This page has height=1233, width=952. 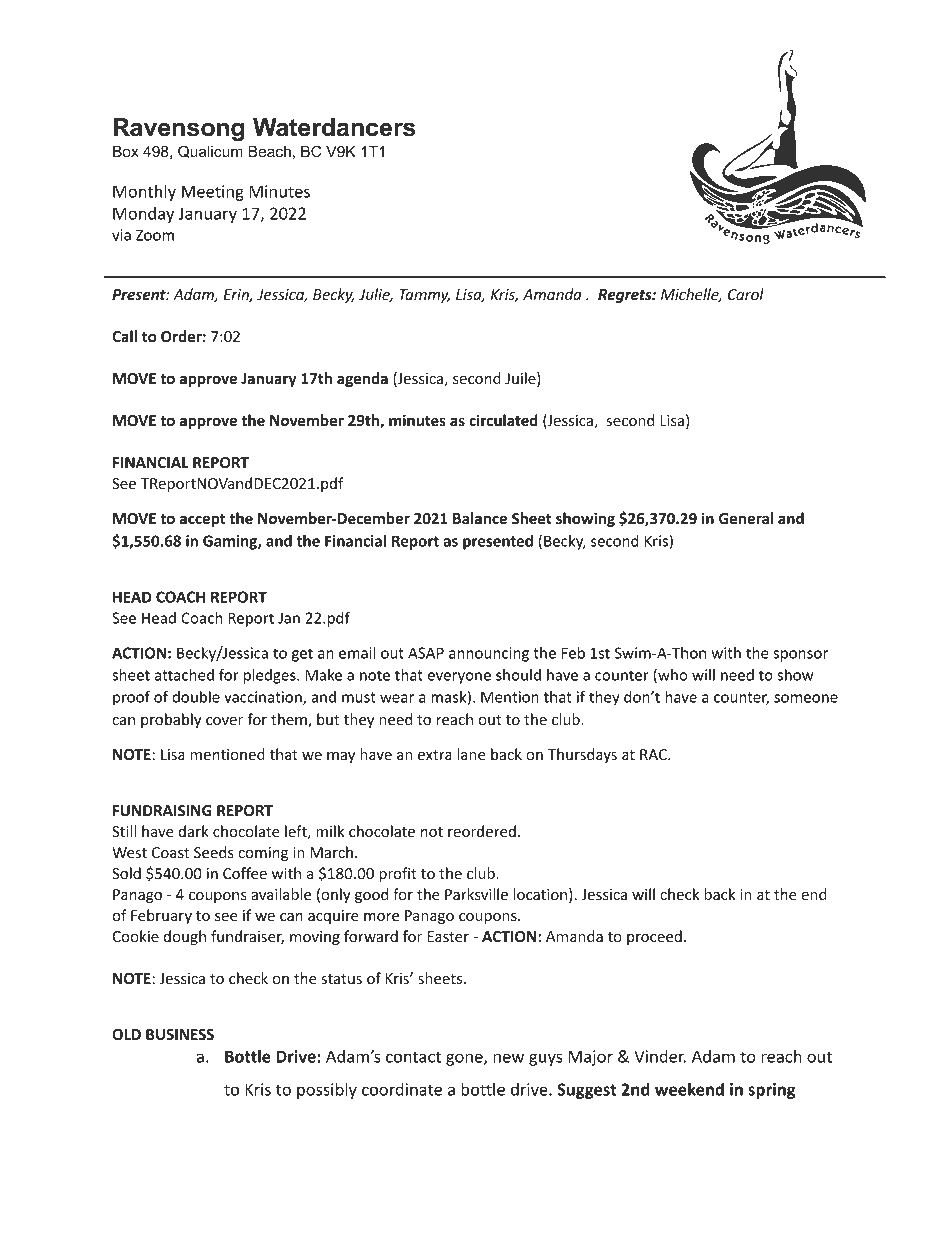 What do you see at coordinates (480, 518) in the page?
I see `Balance` at bounding box center [480, 518].
